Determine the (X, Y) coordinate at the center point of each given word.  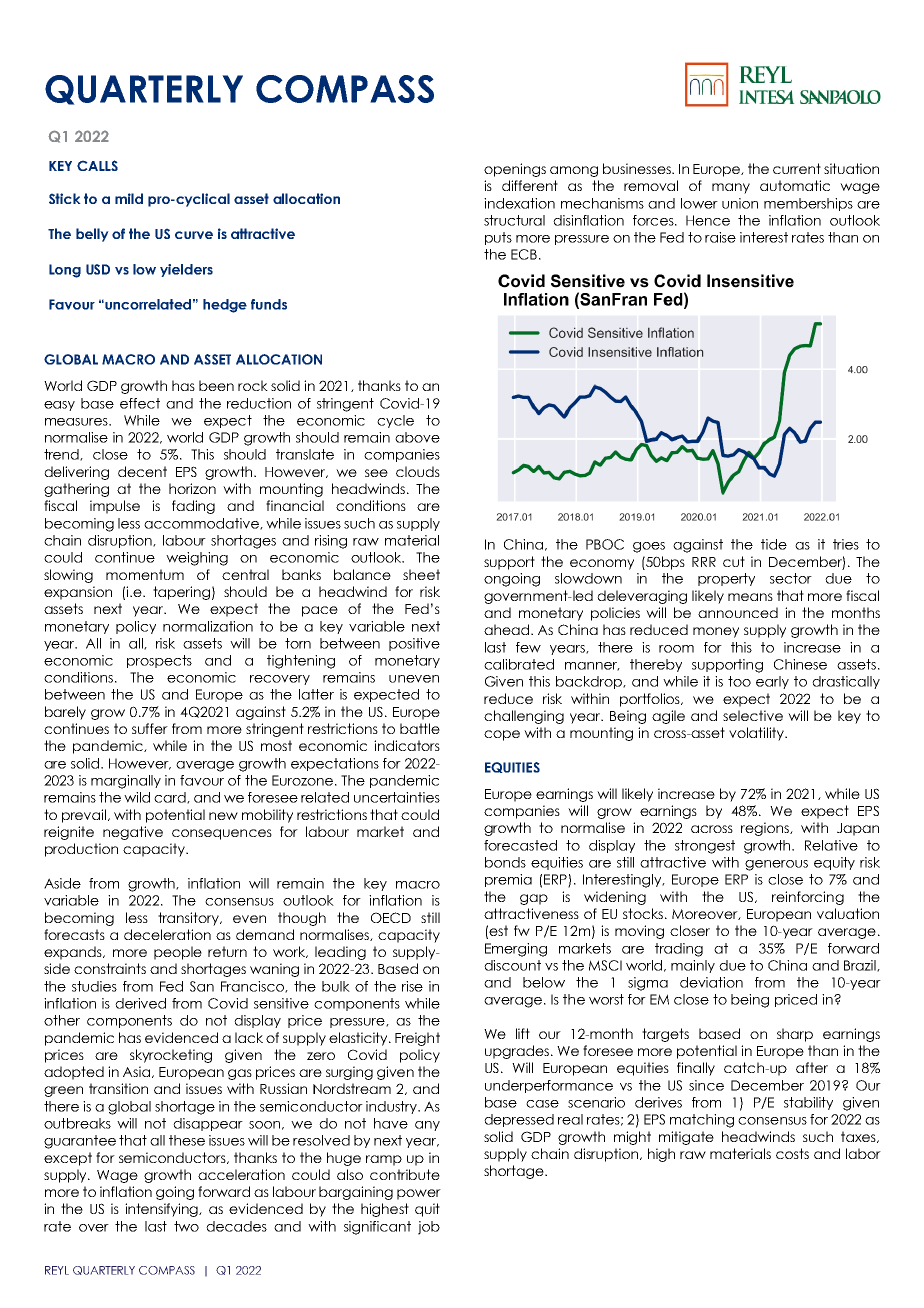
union (740, 203)
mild (129, 198)
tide (774, 544)
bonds (505, 862)
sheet (421, 574)
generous (776, 865)
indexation (519, 203)
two (186, 1226)
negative (133, 833)
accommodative (202, 524)
